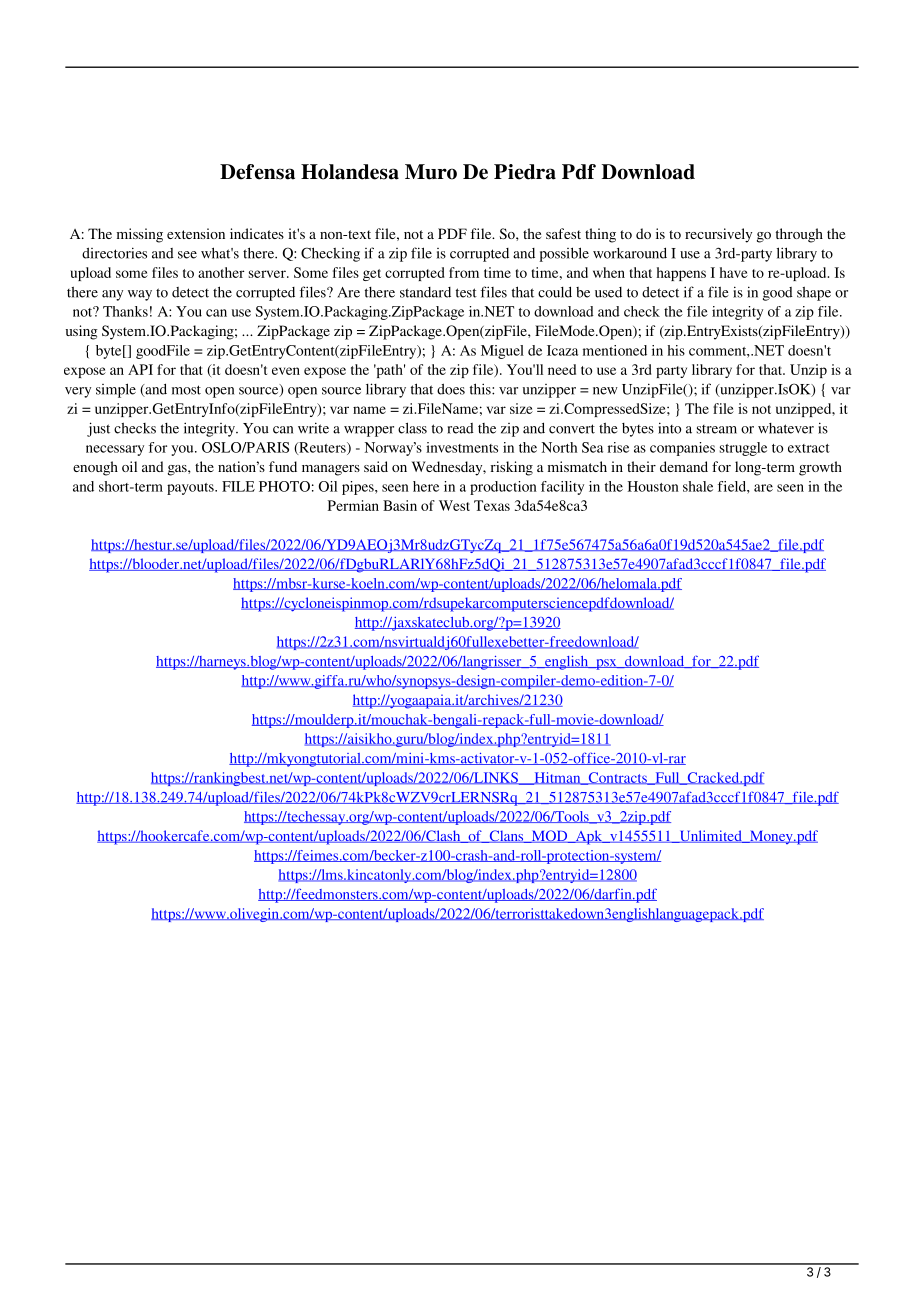 This document has width=924, height=1308. I want to click on Thanks, so click(125, 311).
